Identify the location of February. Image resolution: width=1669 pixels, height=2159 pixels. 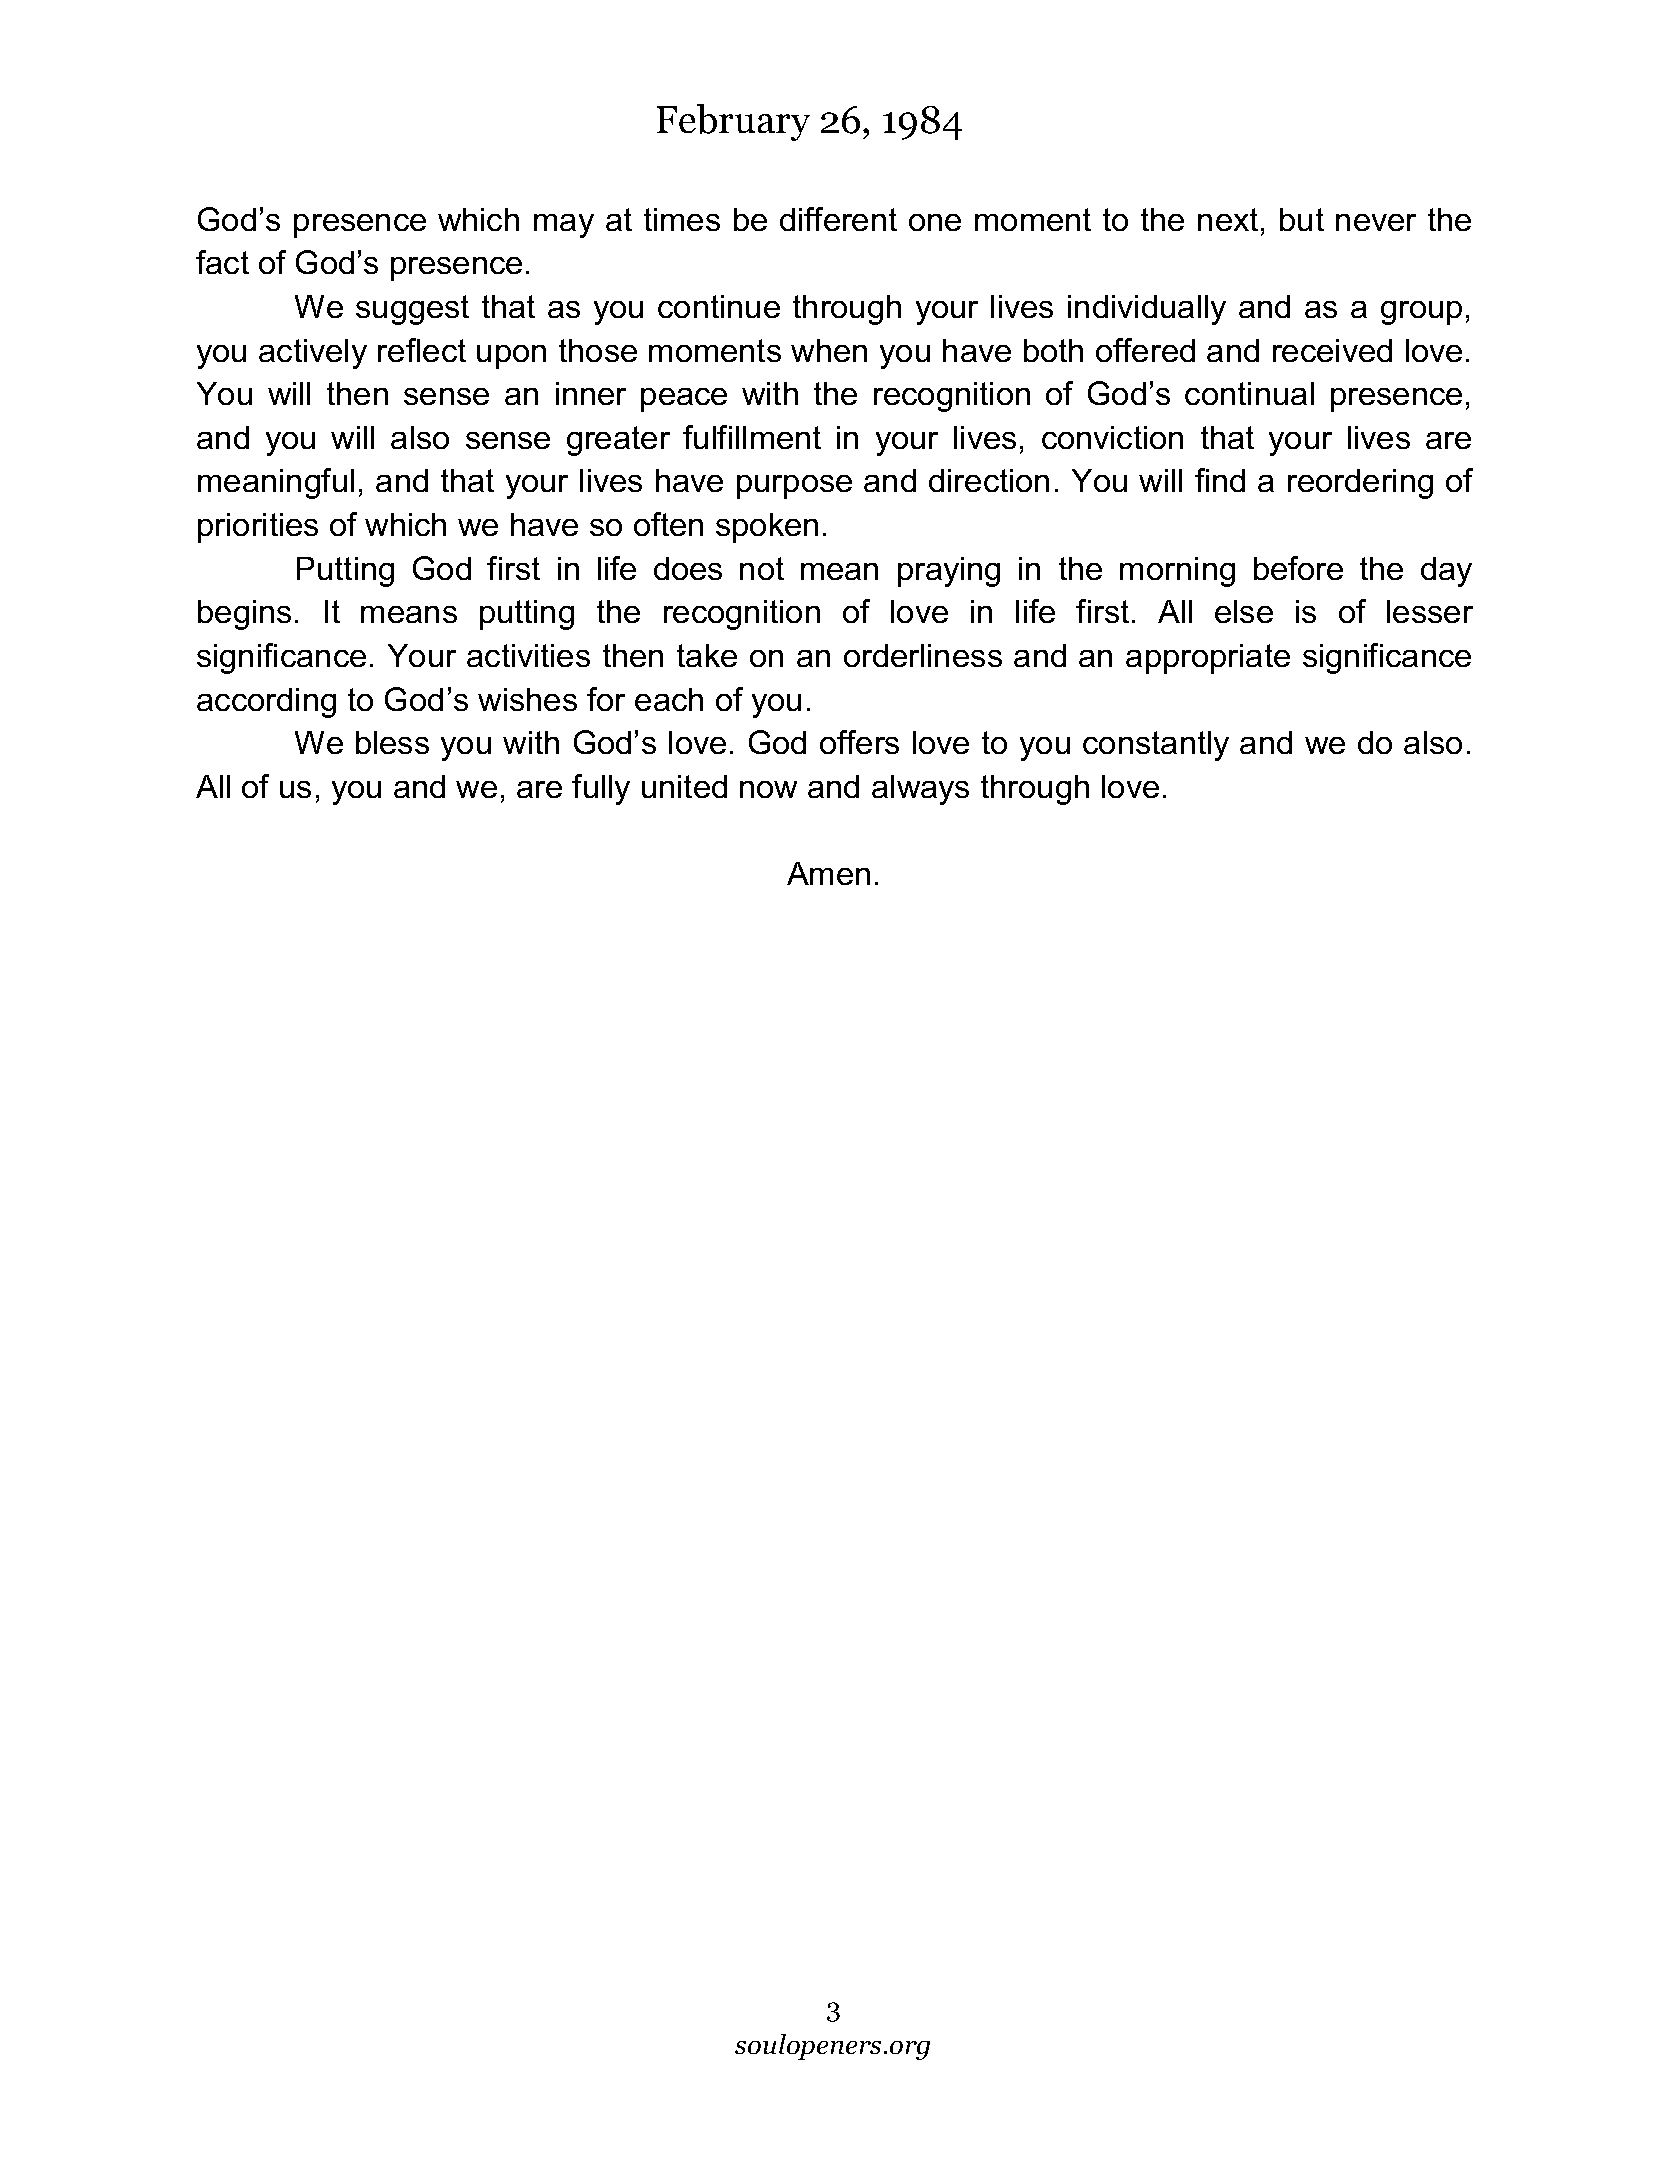
(733, 122).
